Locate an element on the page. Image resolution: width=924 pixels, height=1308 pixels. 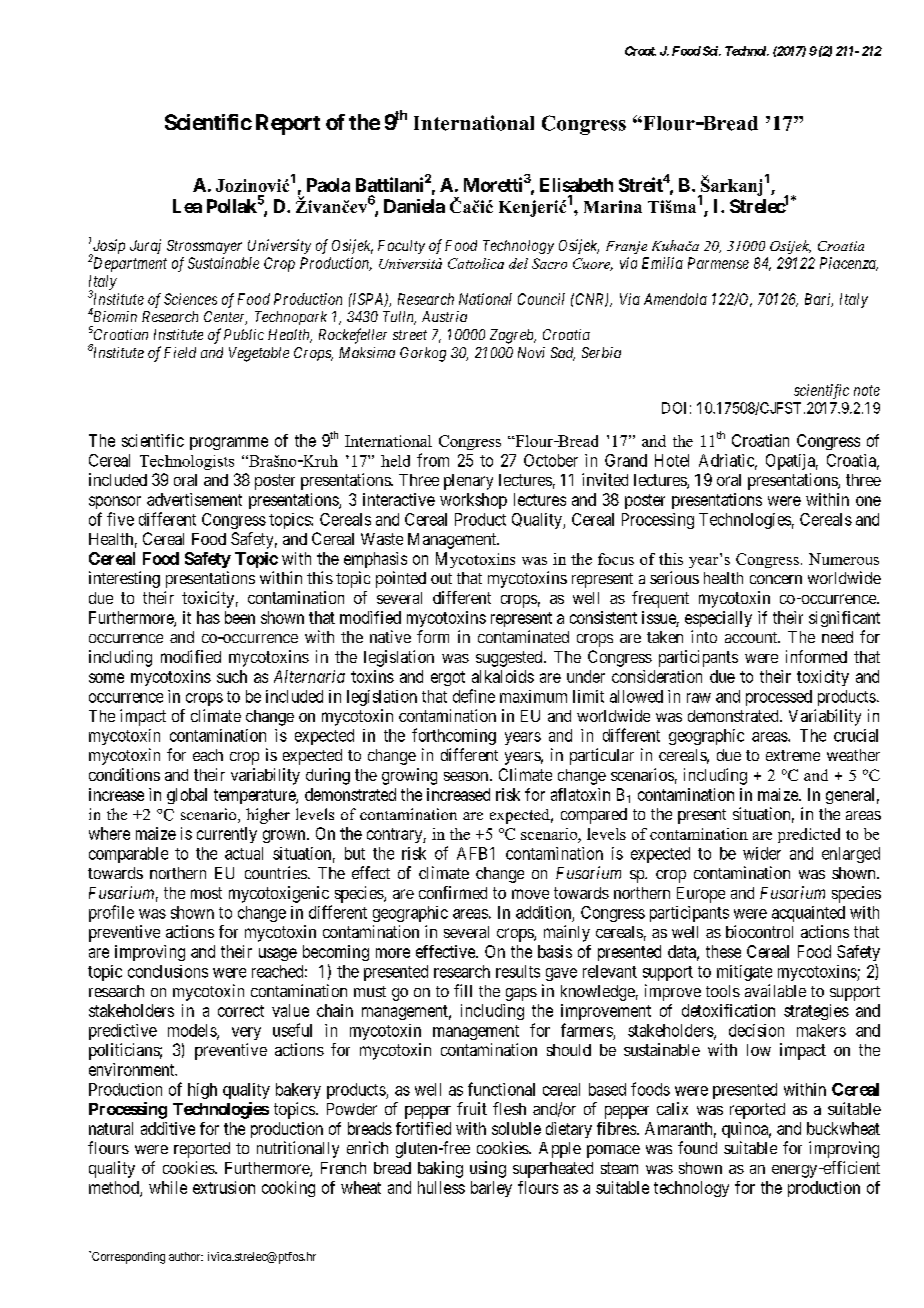
Bari is located at coordinates (819, 300).
